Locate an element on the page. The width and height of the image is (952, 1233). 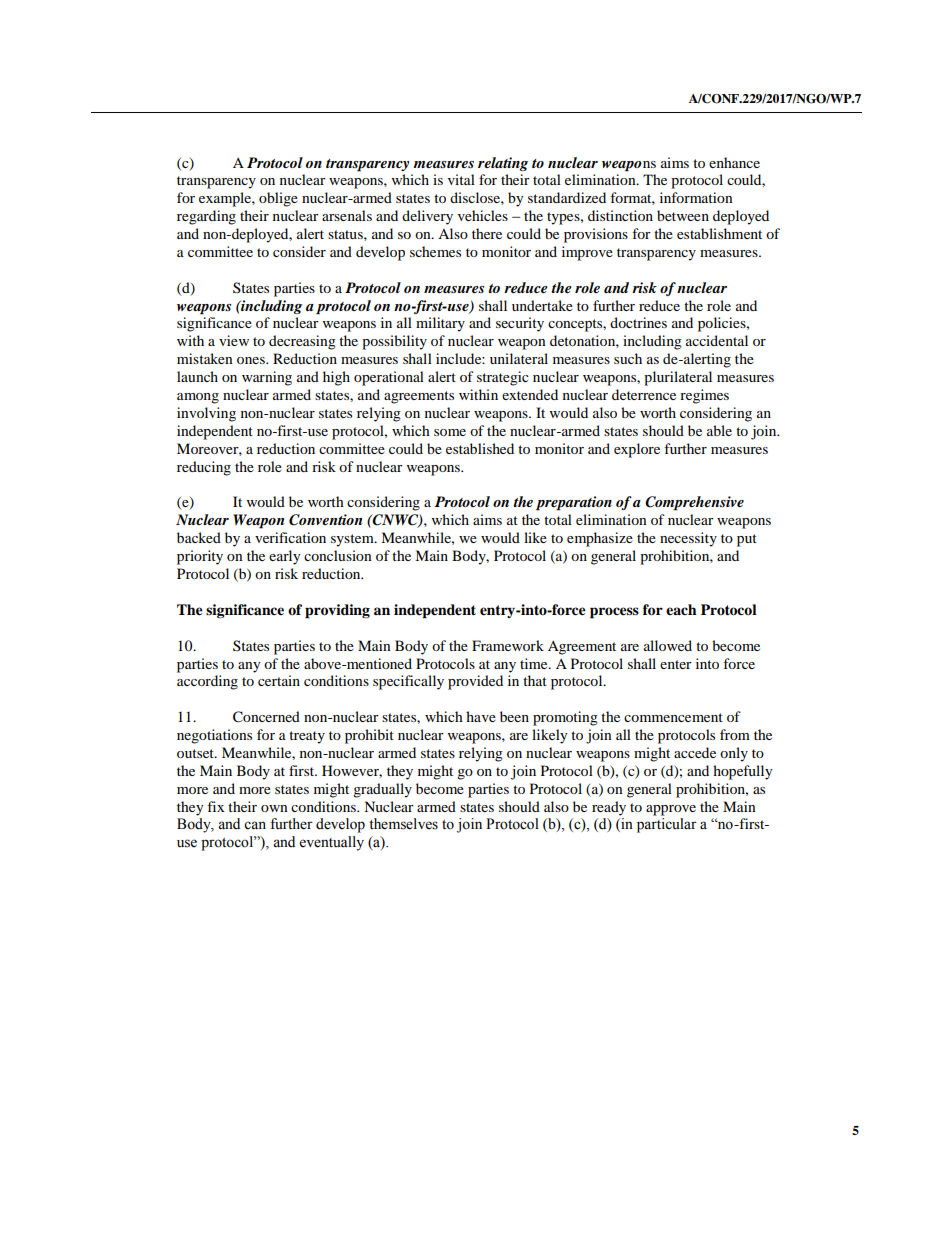
verification is located at coordinates (290, 537).
